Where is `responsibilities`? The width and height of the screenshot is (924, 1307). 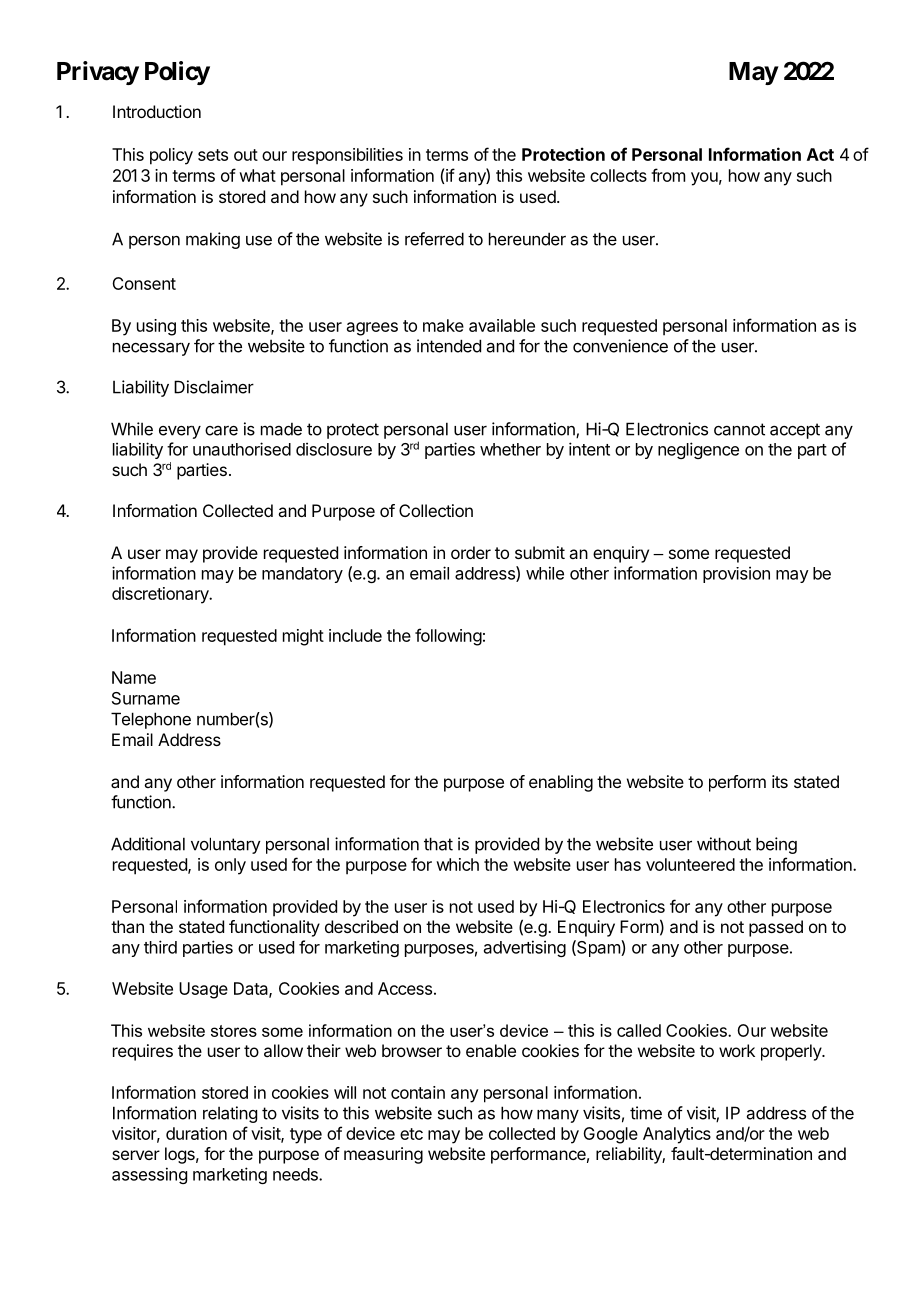
responsibilities is located at coordinates (347, 156).
